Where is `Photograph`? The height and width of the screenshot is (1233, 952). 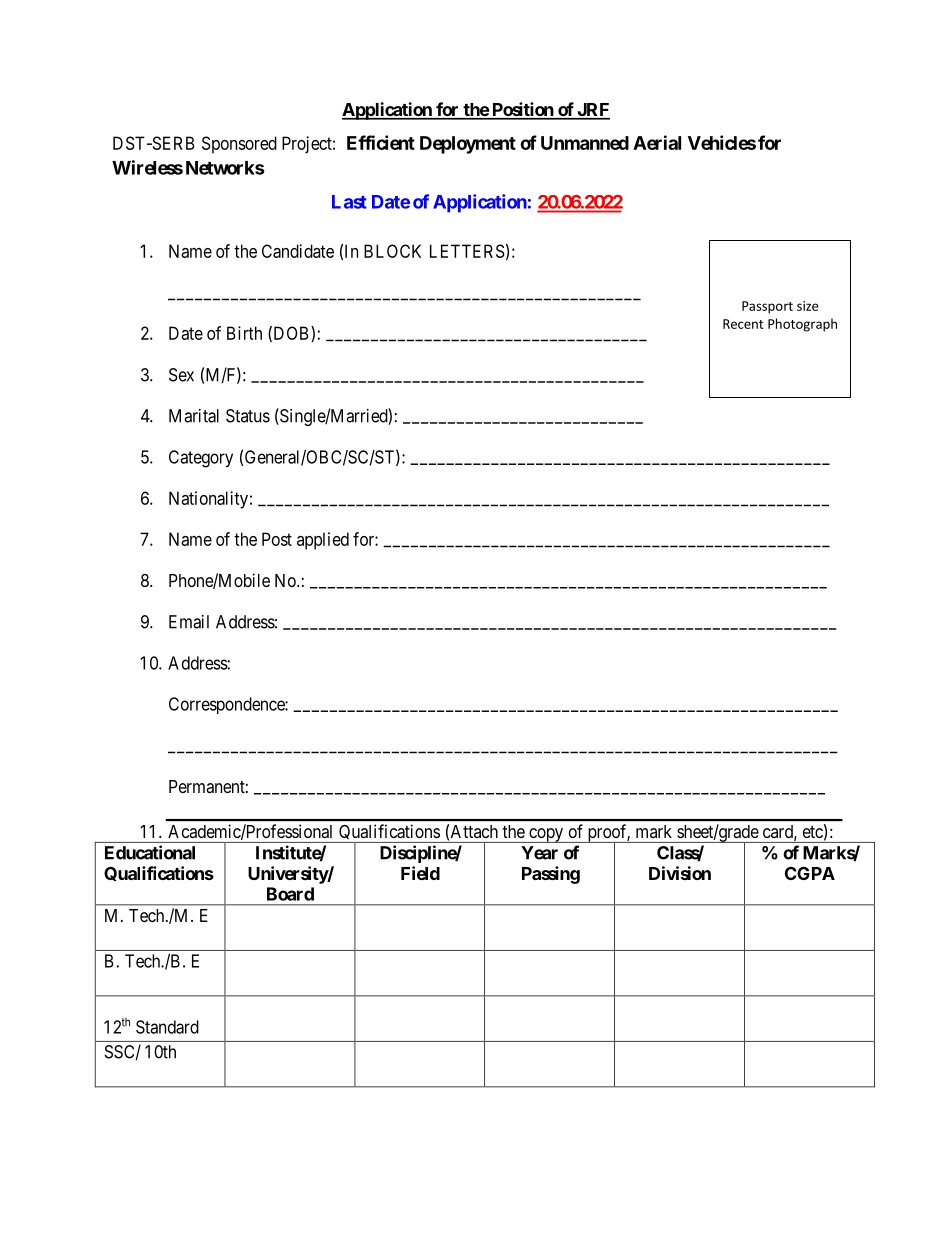
Photograph is located at coordinates (802, 325).
